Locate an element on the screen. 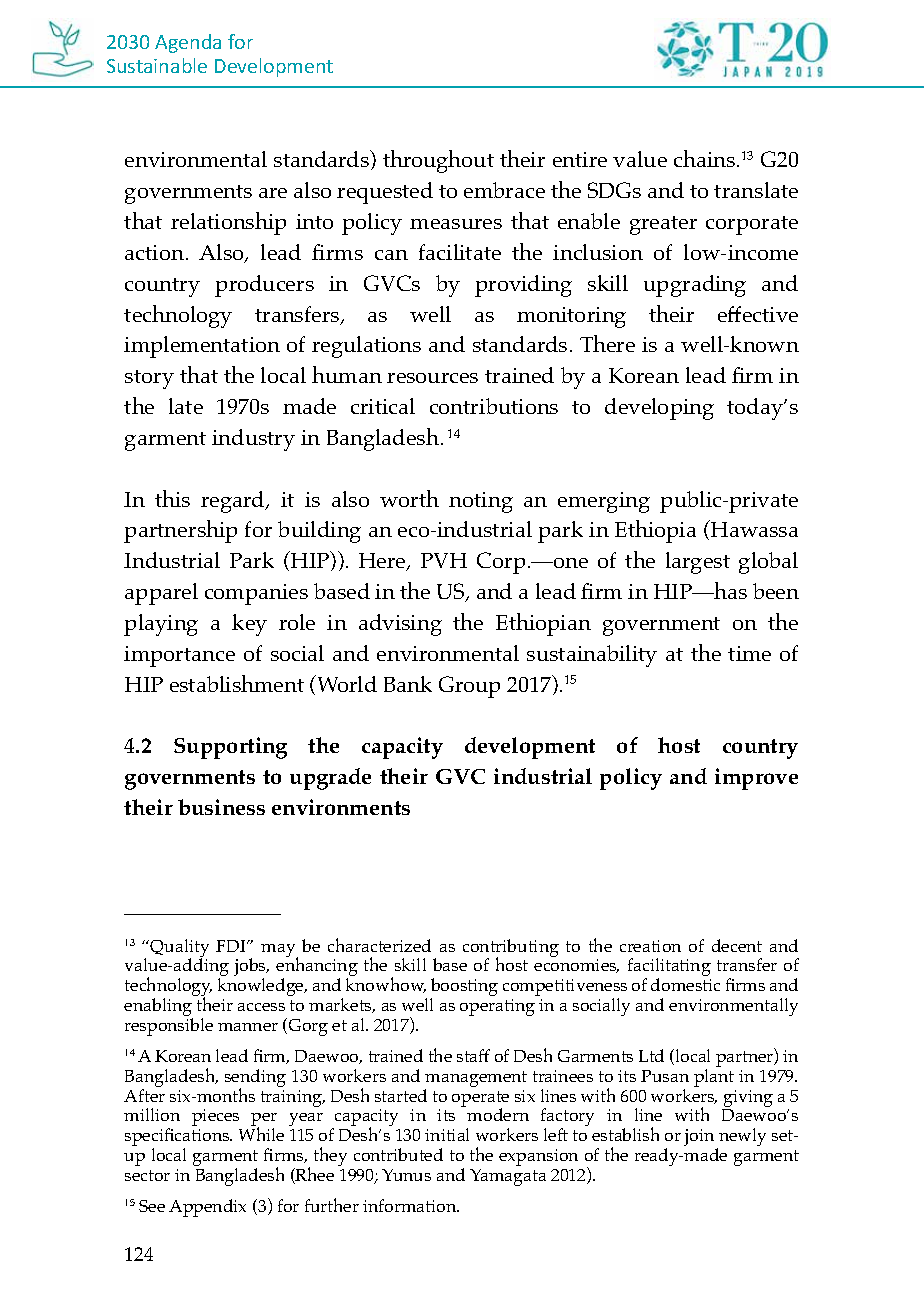 The height and width of the screenshot is (1311, 924). improve is located at coordinates (756, 779).
